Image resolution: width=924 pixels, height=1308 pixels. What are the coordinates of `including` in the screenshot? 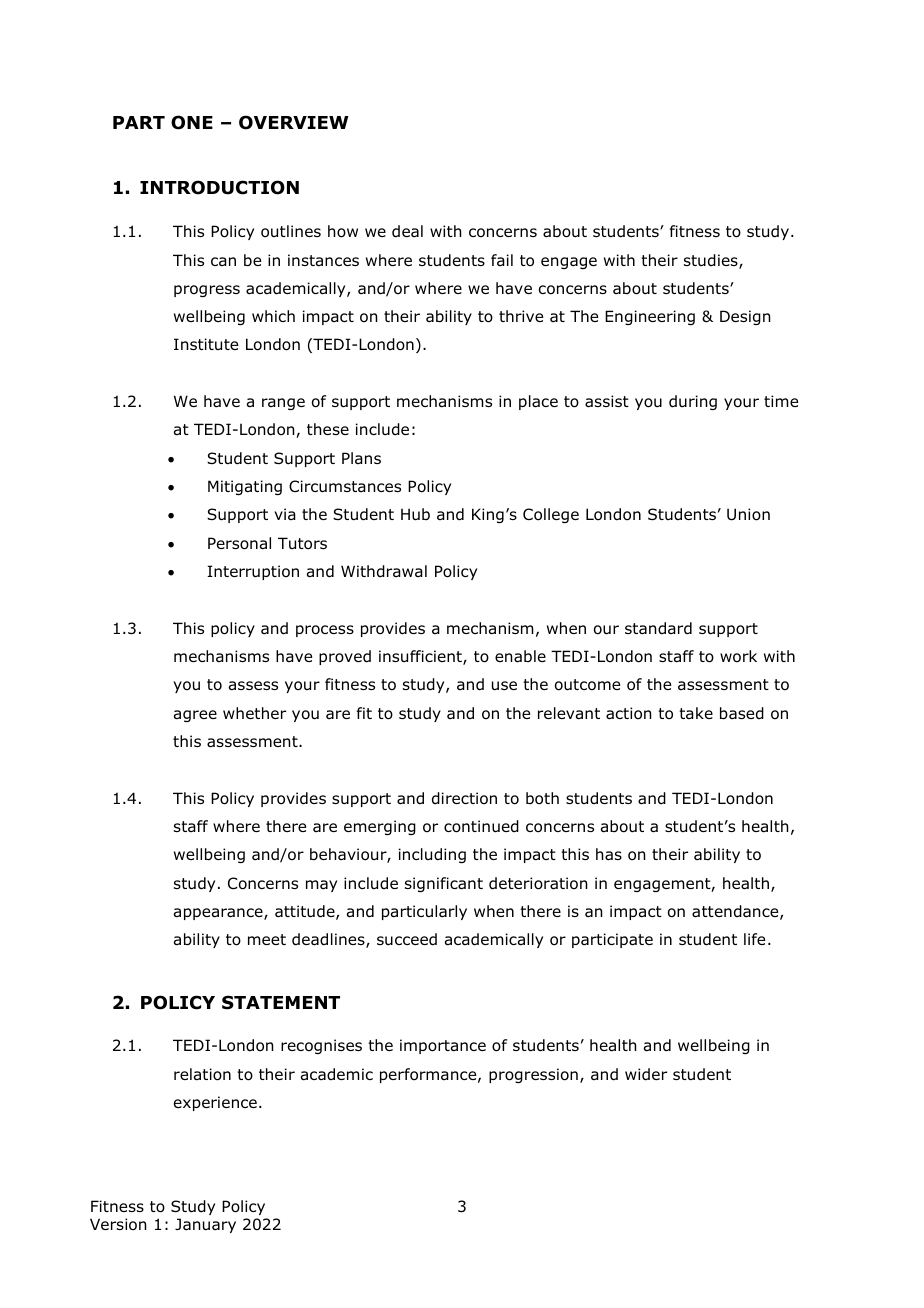 It's located at (432, 855).
